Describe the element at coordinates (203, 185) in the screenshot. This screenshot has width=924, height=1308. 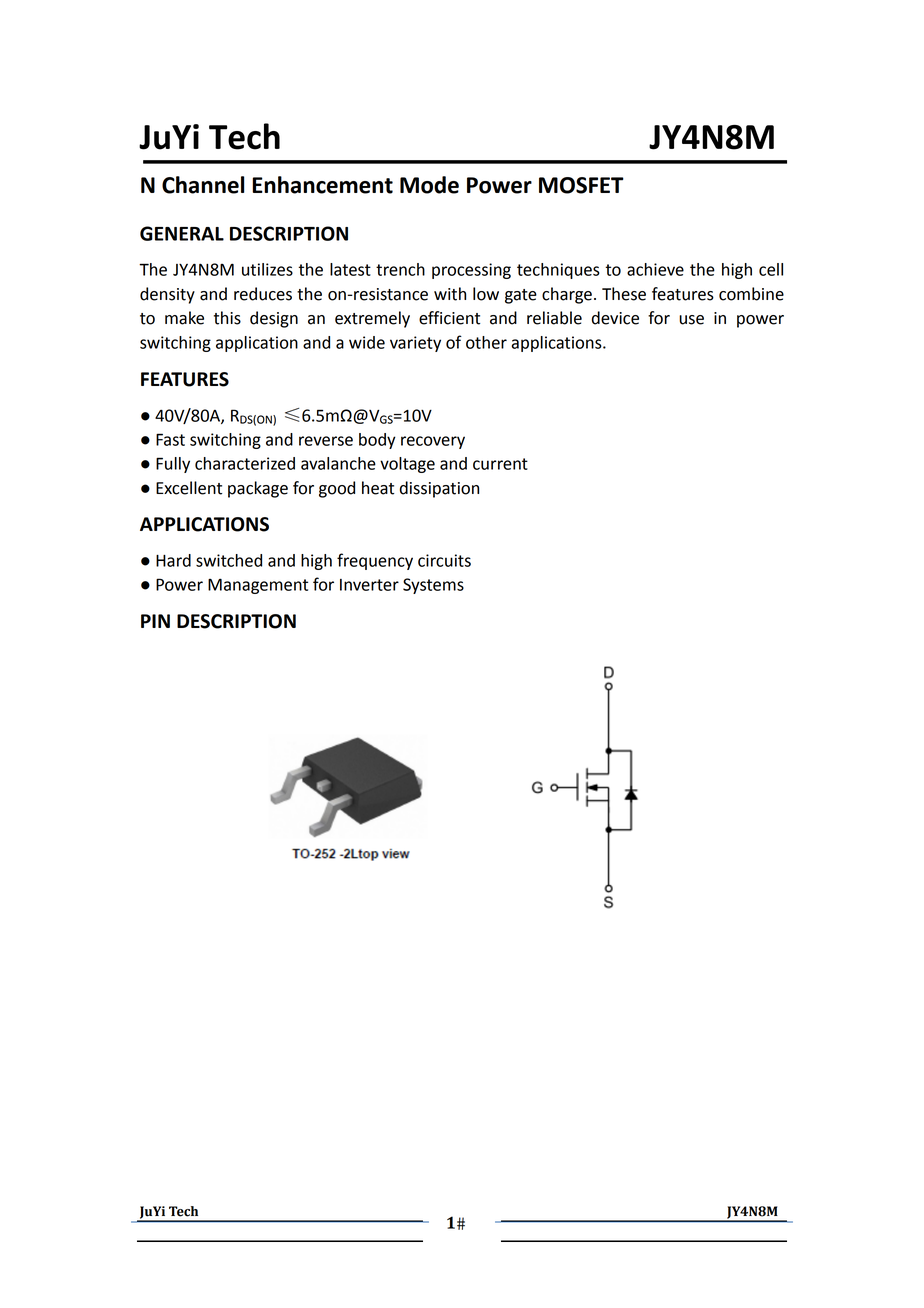
I see `Channel` at that location.
